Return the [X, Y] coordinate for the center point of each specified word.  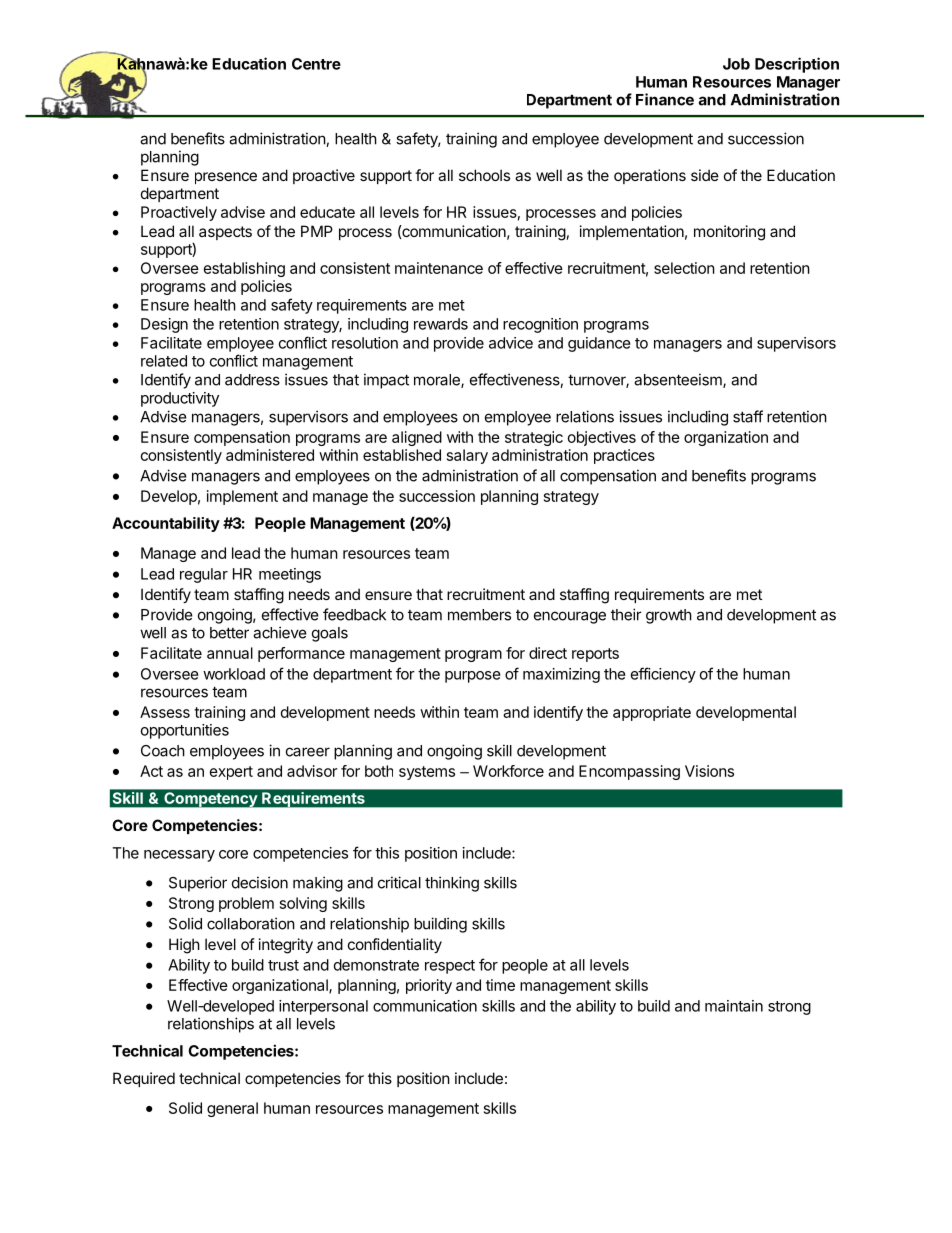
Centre [316, 64]
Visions [709, 771]
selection [684, 268]
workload [234, 674]
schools [484, 175]
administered [270, 455]
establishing [244, 269]
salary [467, 456]
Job [736, 64]
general [232, 1109]
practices [624, 456]
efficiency [663, 675]
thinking [452, 884]
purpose [473, 677]
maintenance [439, 268]
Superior [198, 884]
